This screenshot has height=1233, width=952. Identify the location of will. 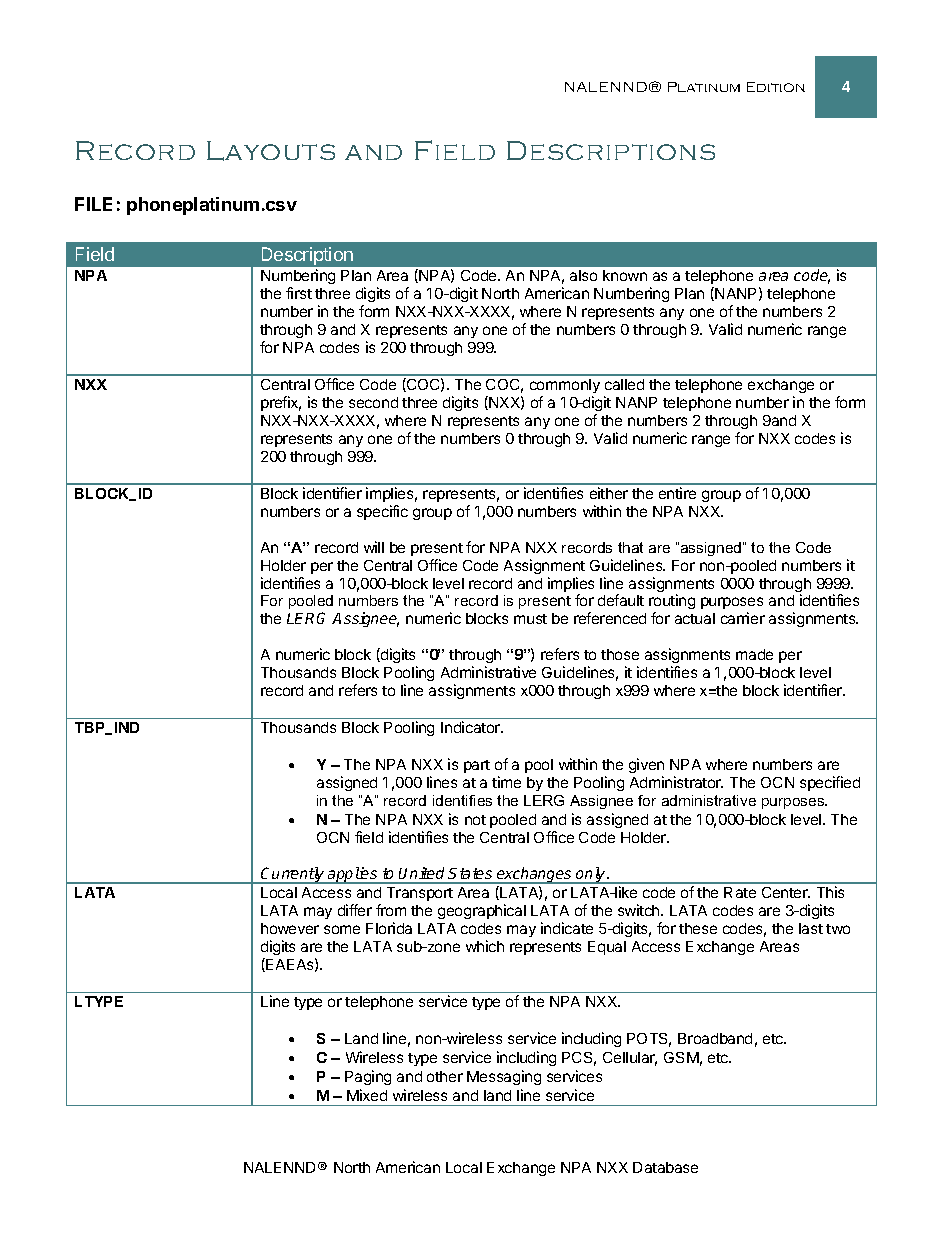
(374, 547).
